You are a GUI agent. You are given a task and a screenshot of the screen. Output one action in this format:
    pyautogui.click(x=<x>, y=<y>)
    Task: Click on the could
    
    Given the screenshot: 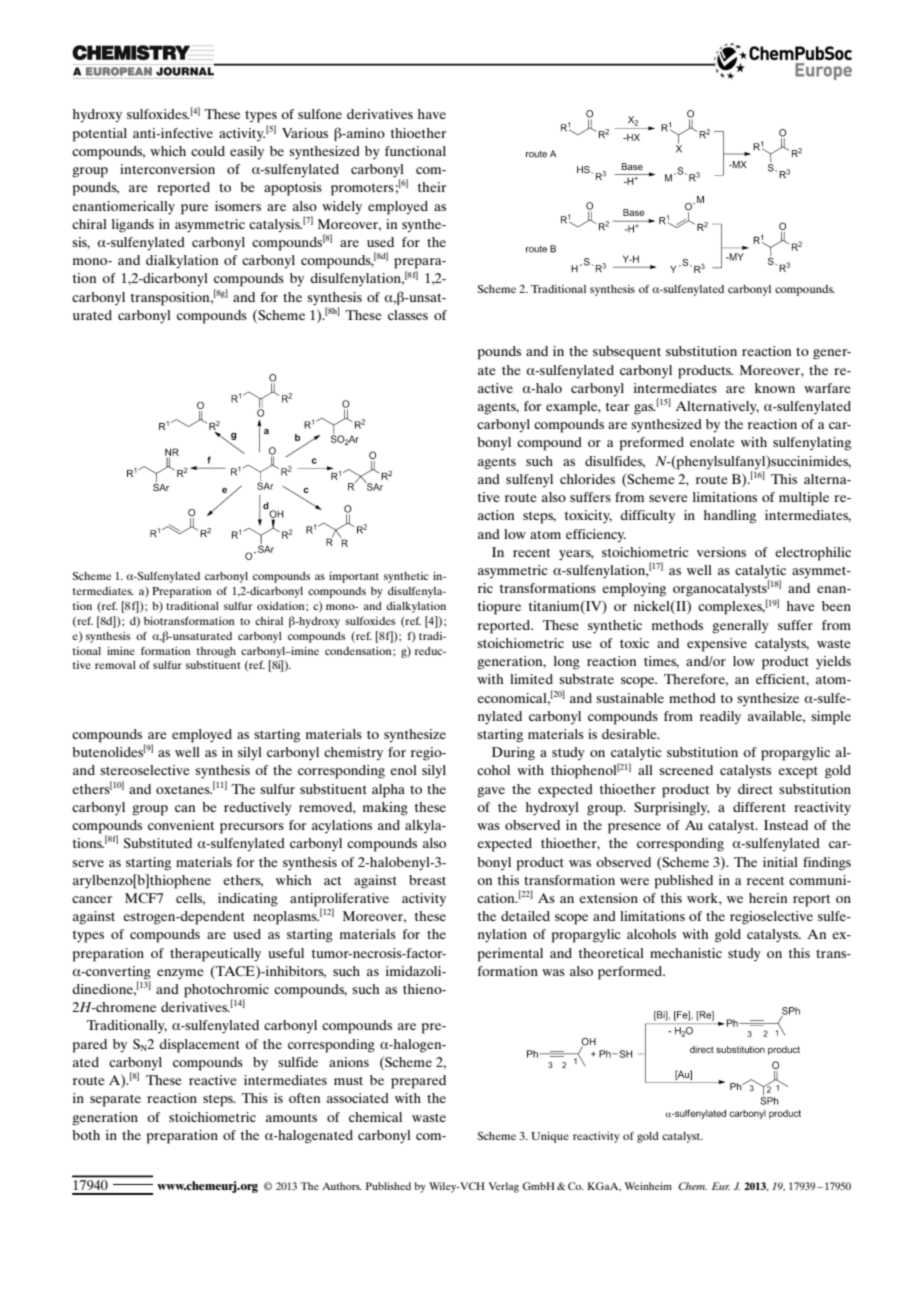 What is the action you would take?
    pyautogui.click(x=208, y=151)
